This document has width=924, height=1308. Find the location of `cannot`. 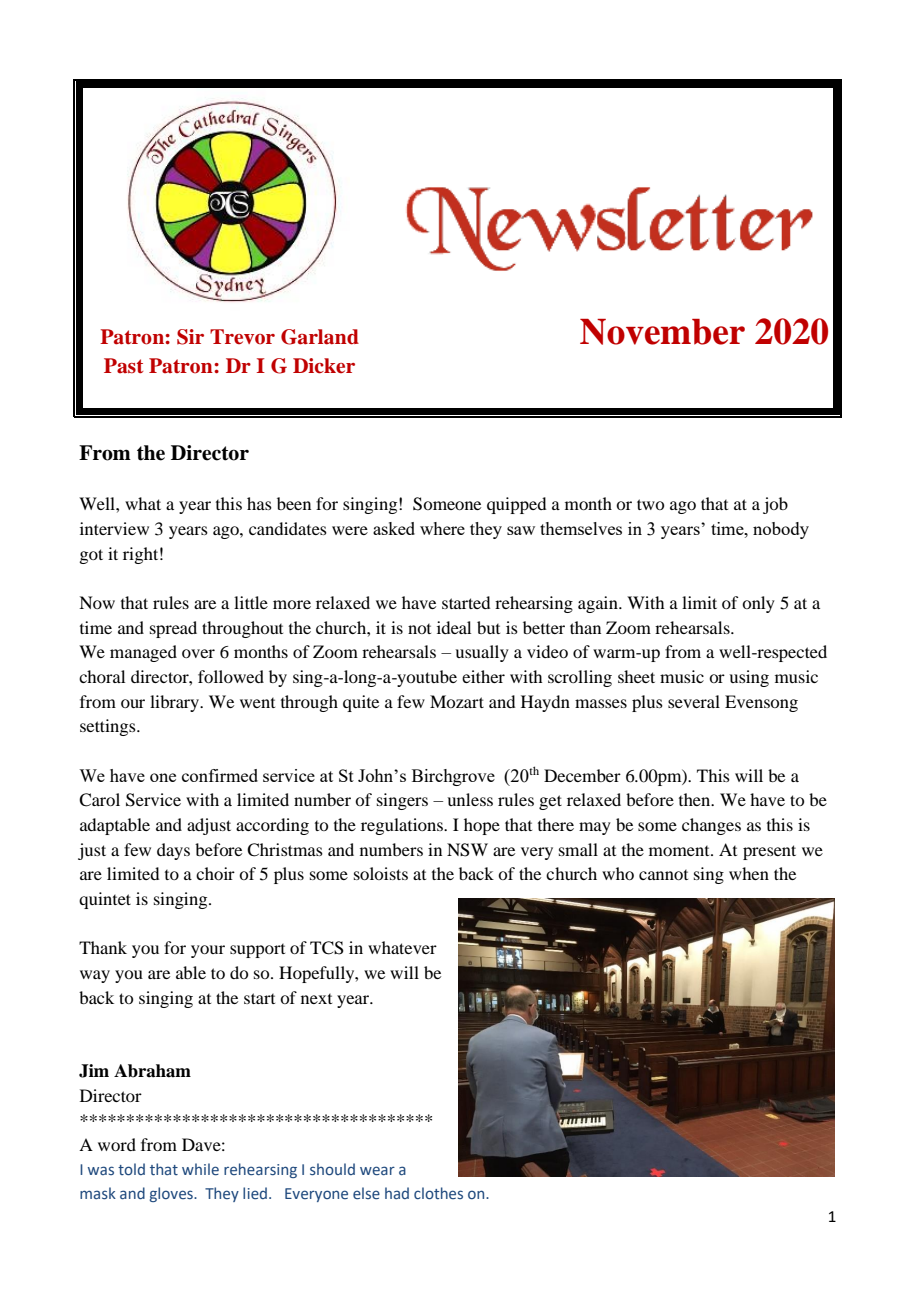

cannot is located at coordinates (663, 875).
